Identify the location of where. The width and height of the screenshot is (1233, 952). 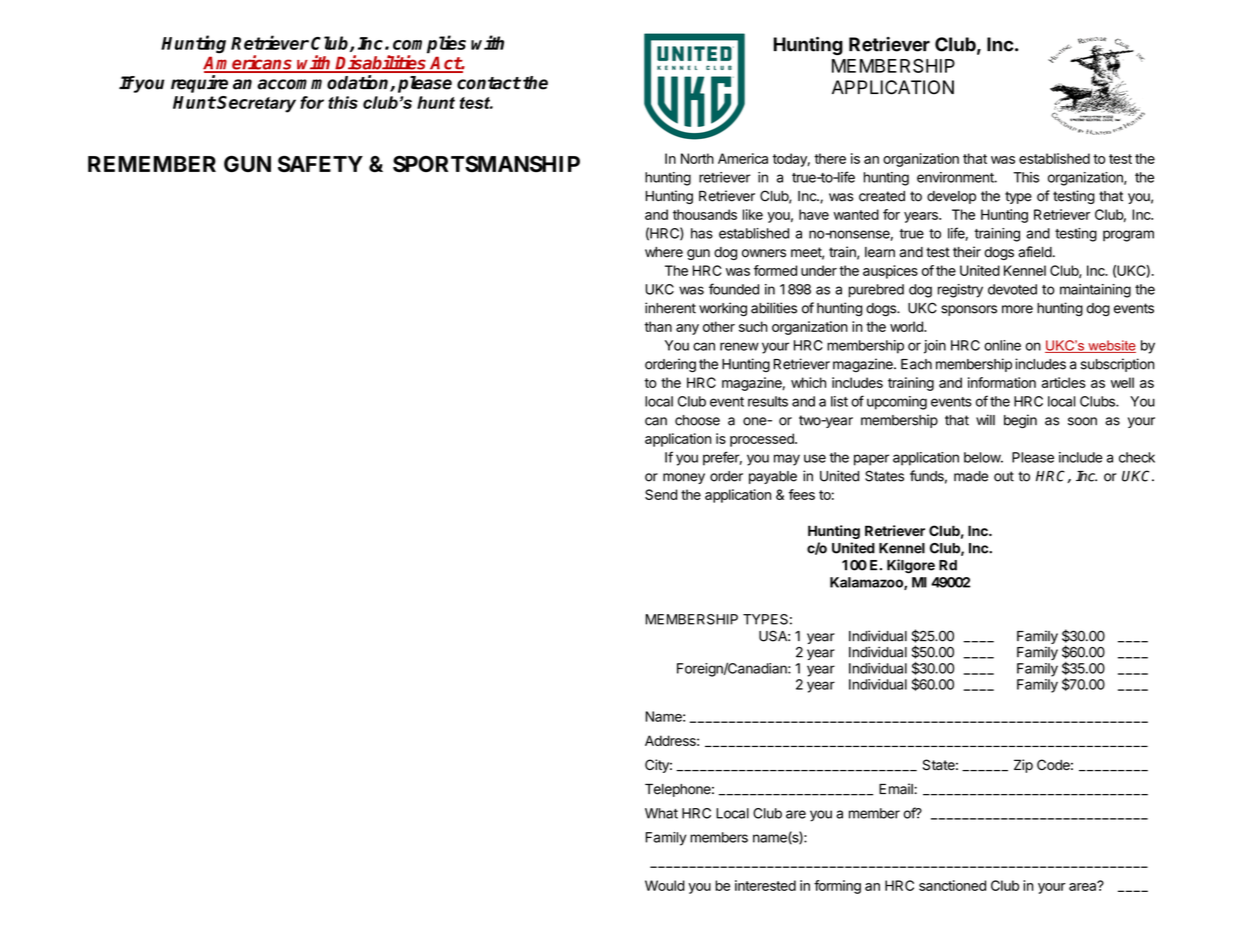
(664, 252).
